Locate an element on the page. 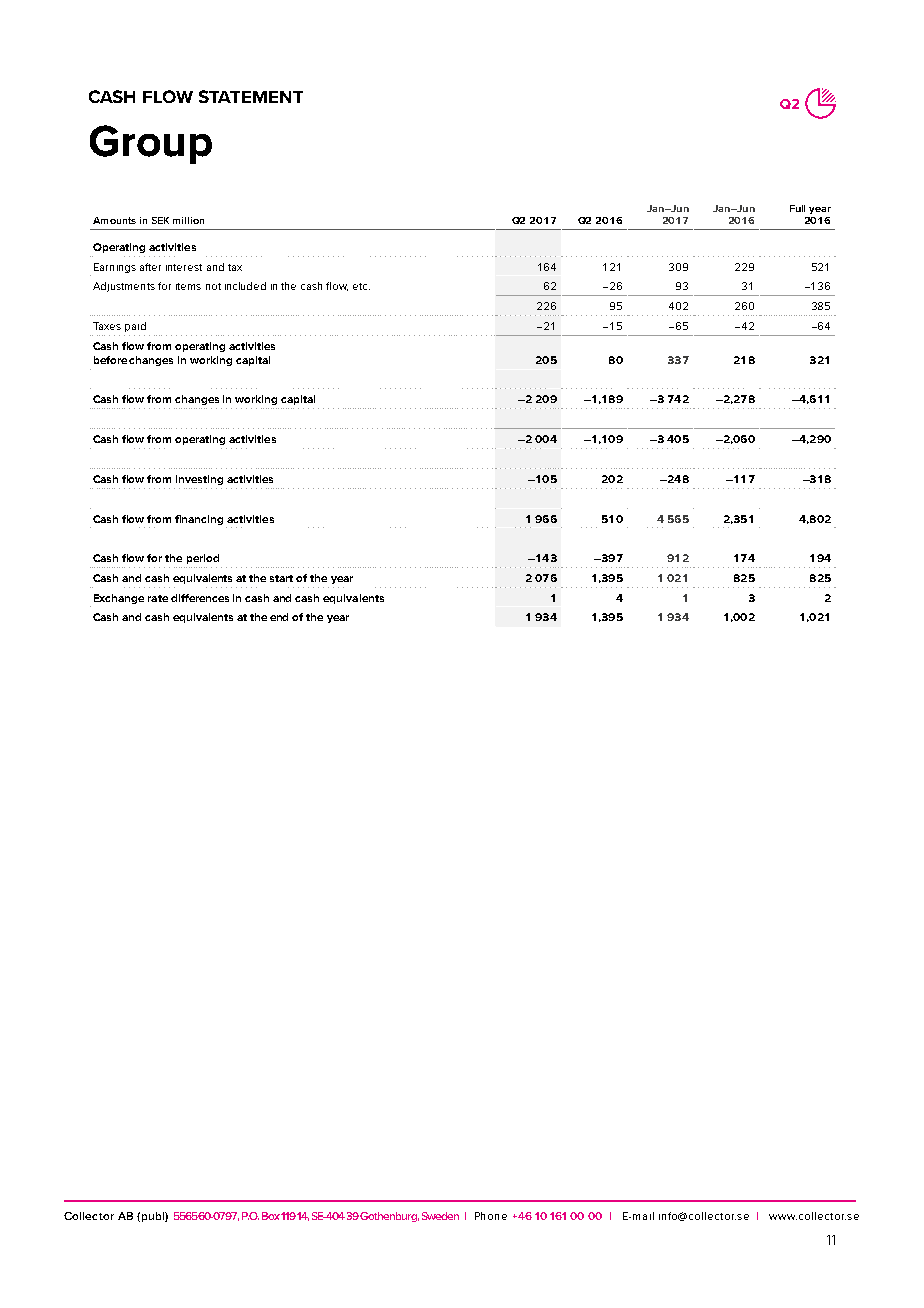  differences is located at coordinates (200, 598).
